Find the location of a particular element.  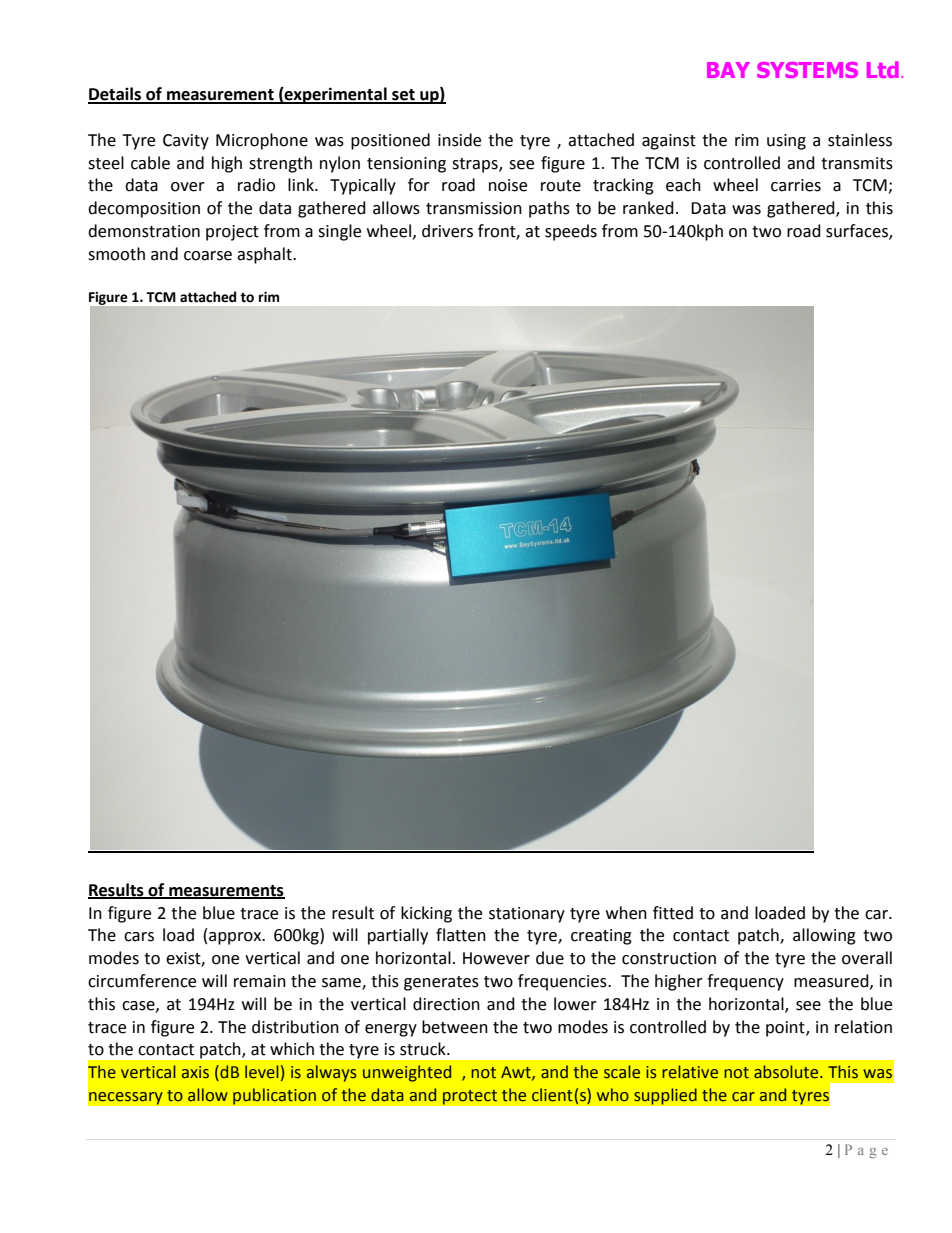

fitted is located at coordinates (673, 913).
